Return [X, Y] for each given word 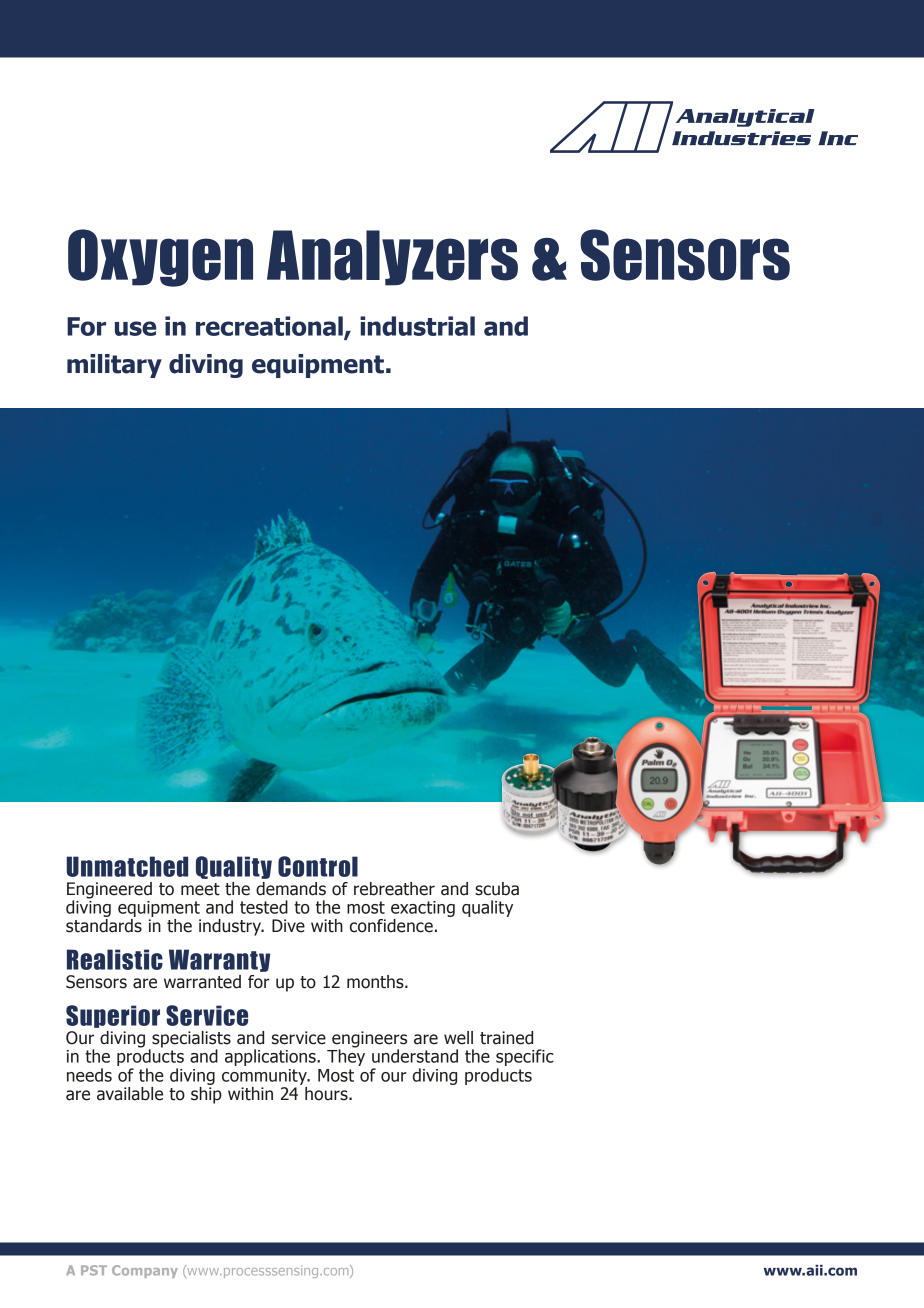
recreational [270, 327]
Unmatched [127, 866]
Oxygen [160, 258]
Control [318, 866]
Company [145, 1271]
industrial [417, 326]
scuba [497, 889]
